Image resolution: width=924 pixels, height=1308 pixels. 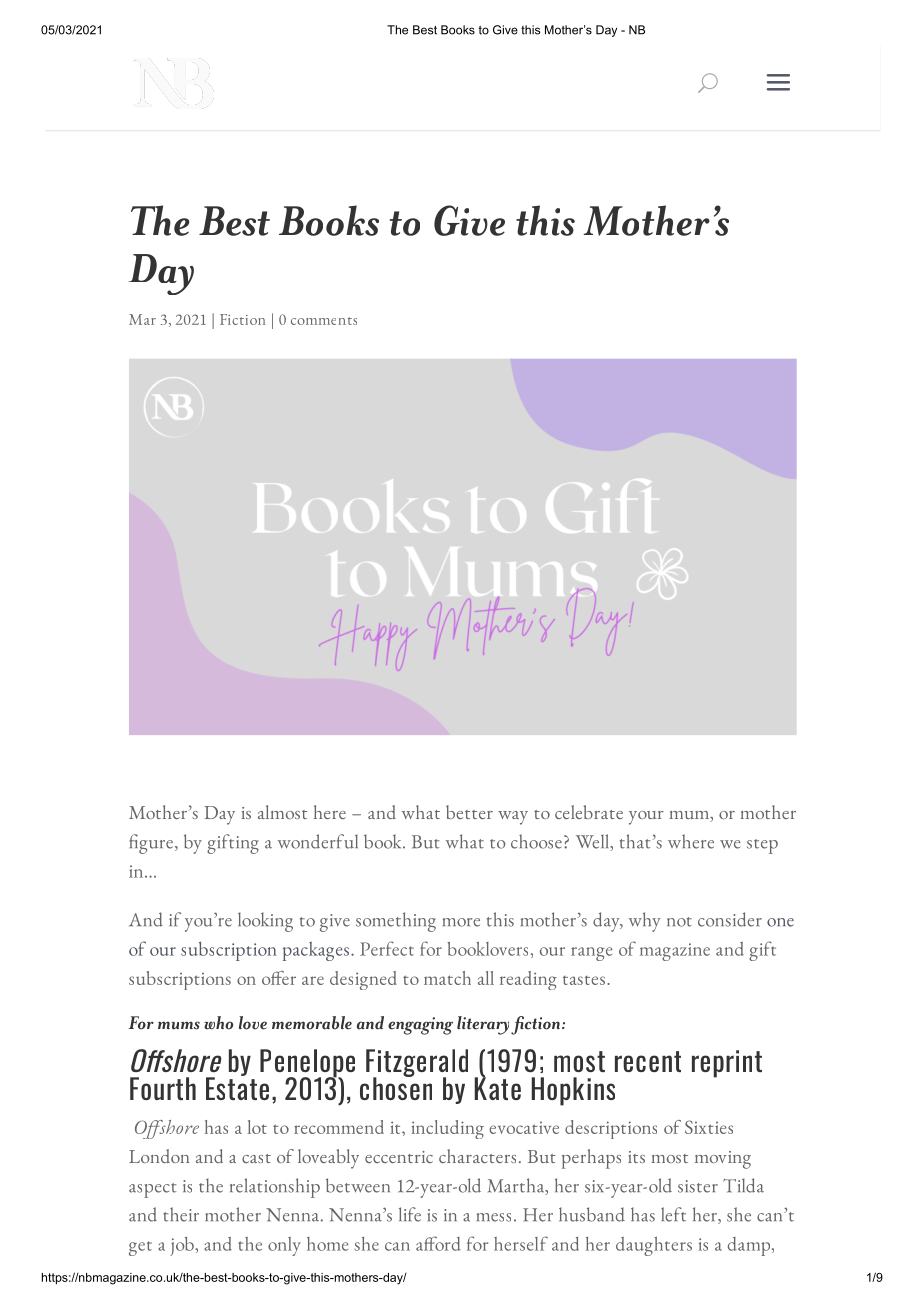 I want to click on comments, so click(x=324, y=321).
